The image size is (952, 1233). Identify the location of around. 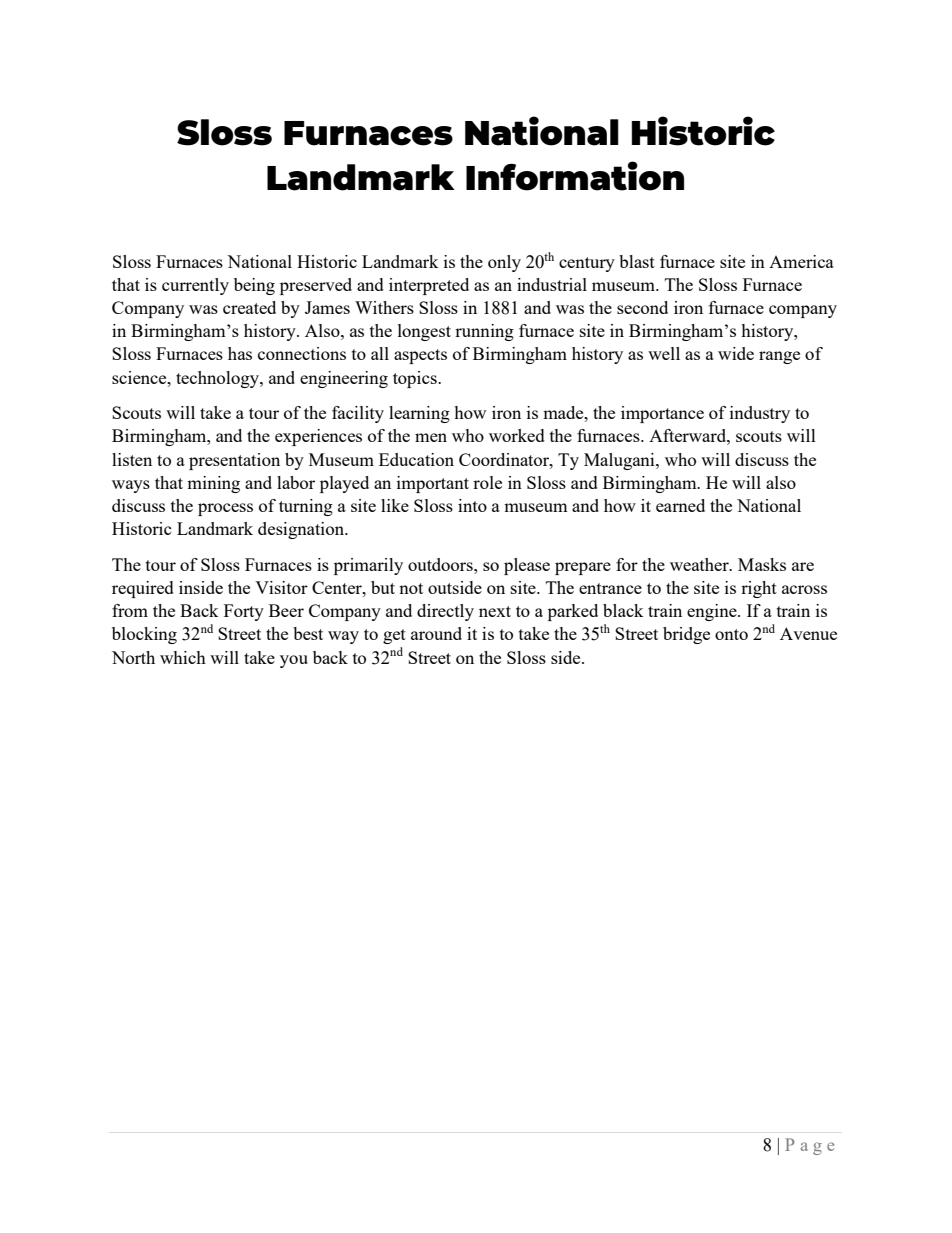
(436, 633).
